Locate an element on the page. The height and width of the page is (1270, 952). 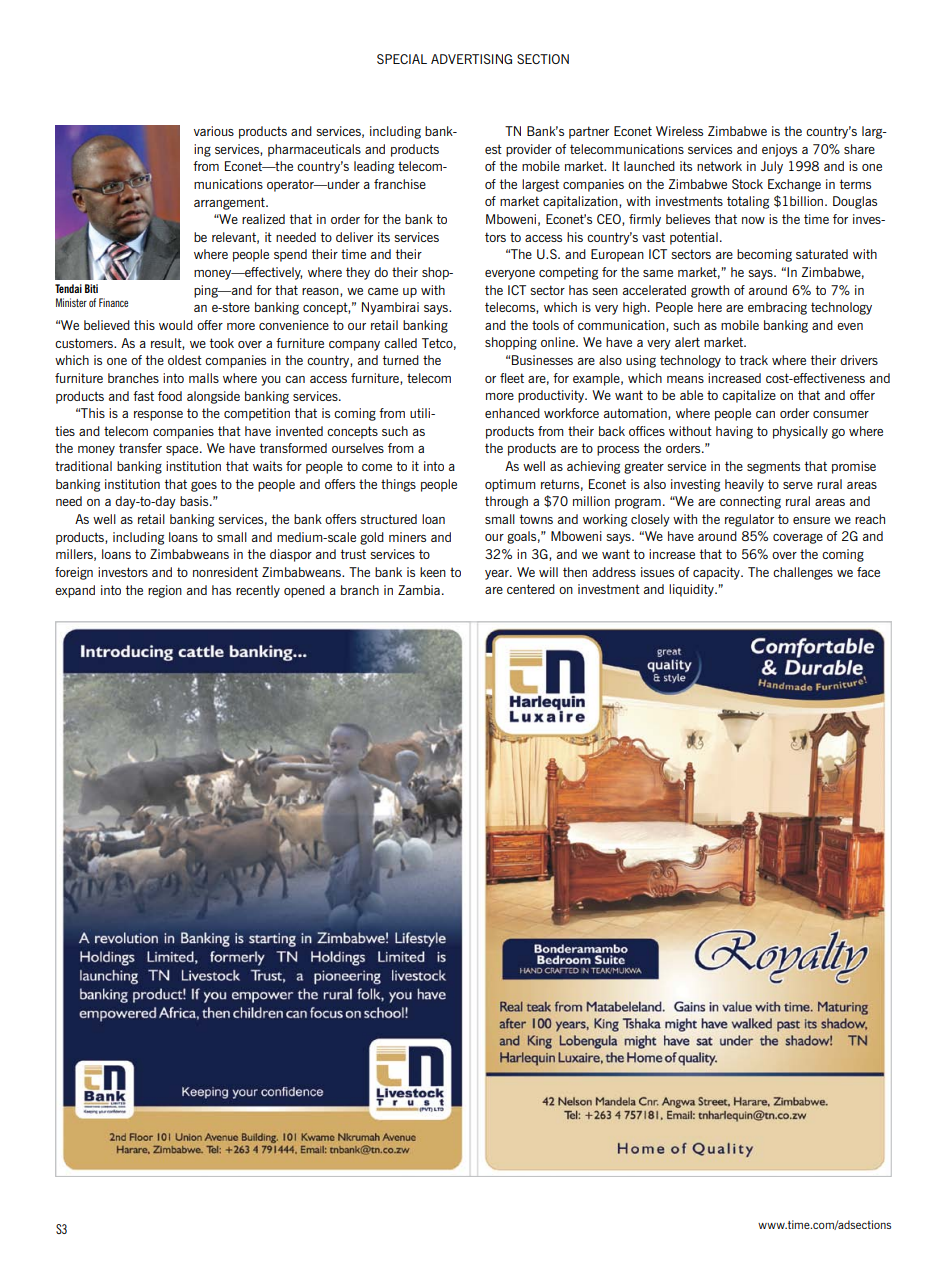
would is located at coordinates (176, 325).
